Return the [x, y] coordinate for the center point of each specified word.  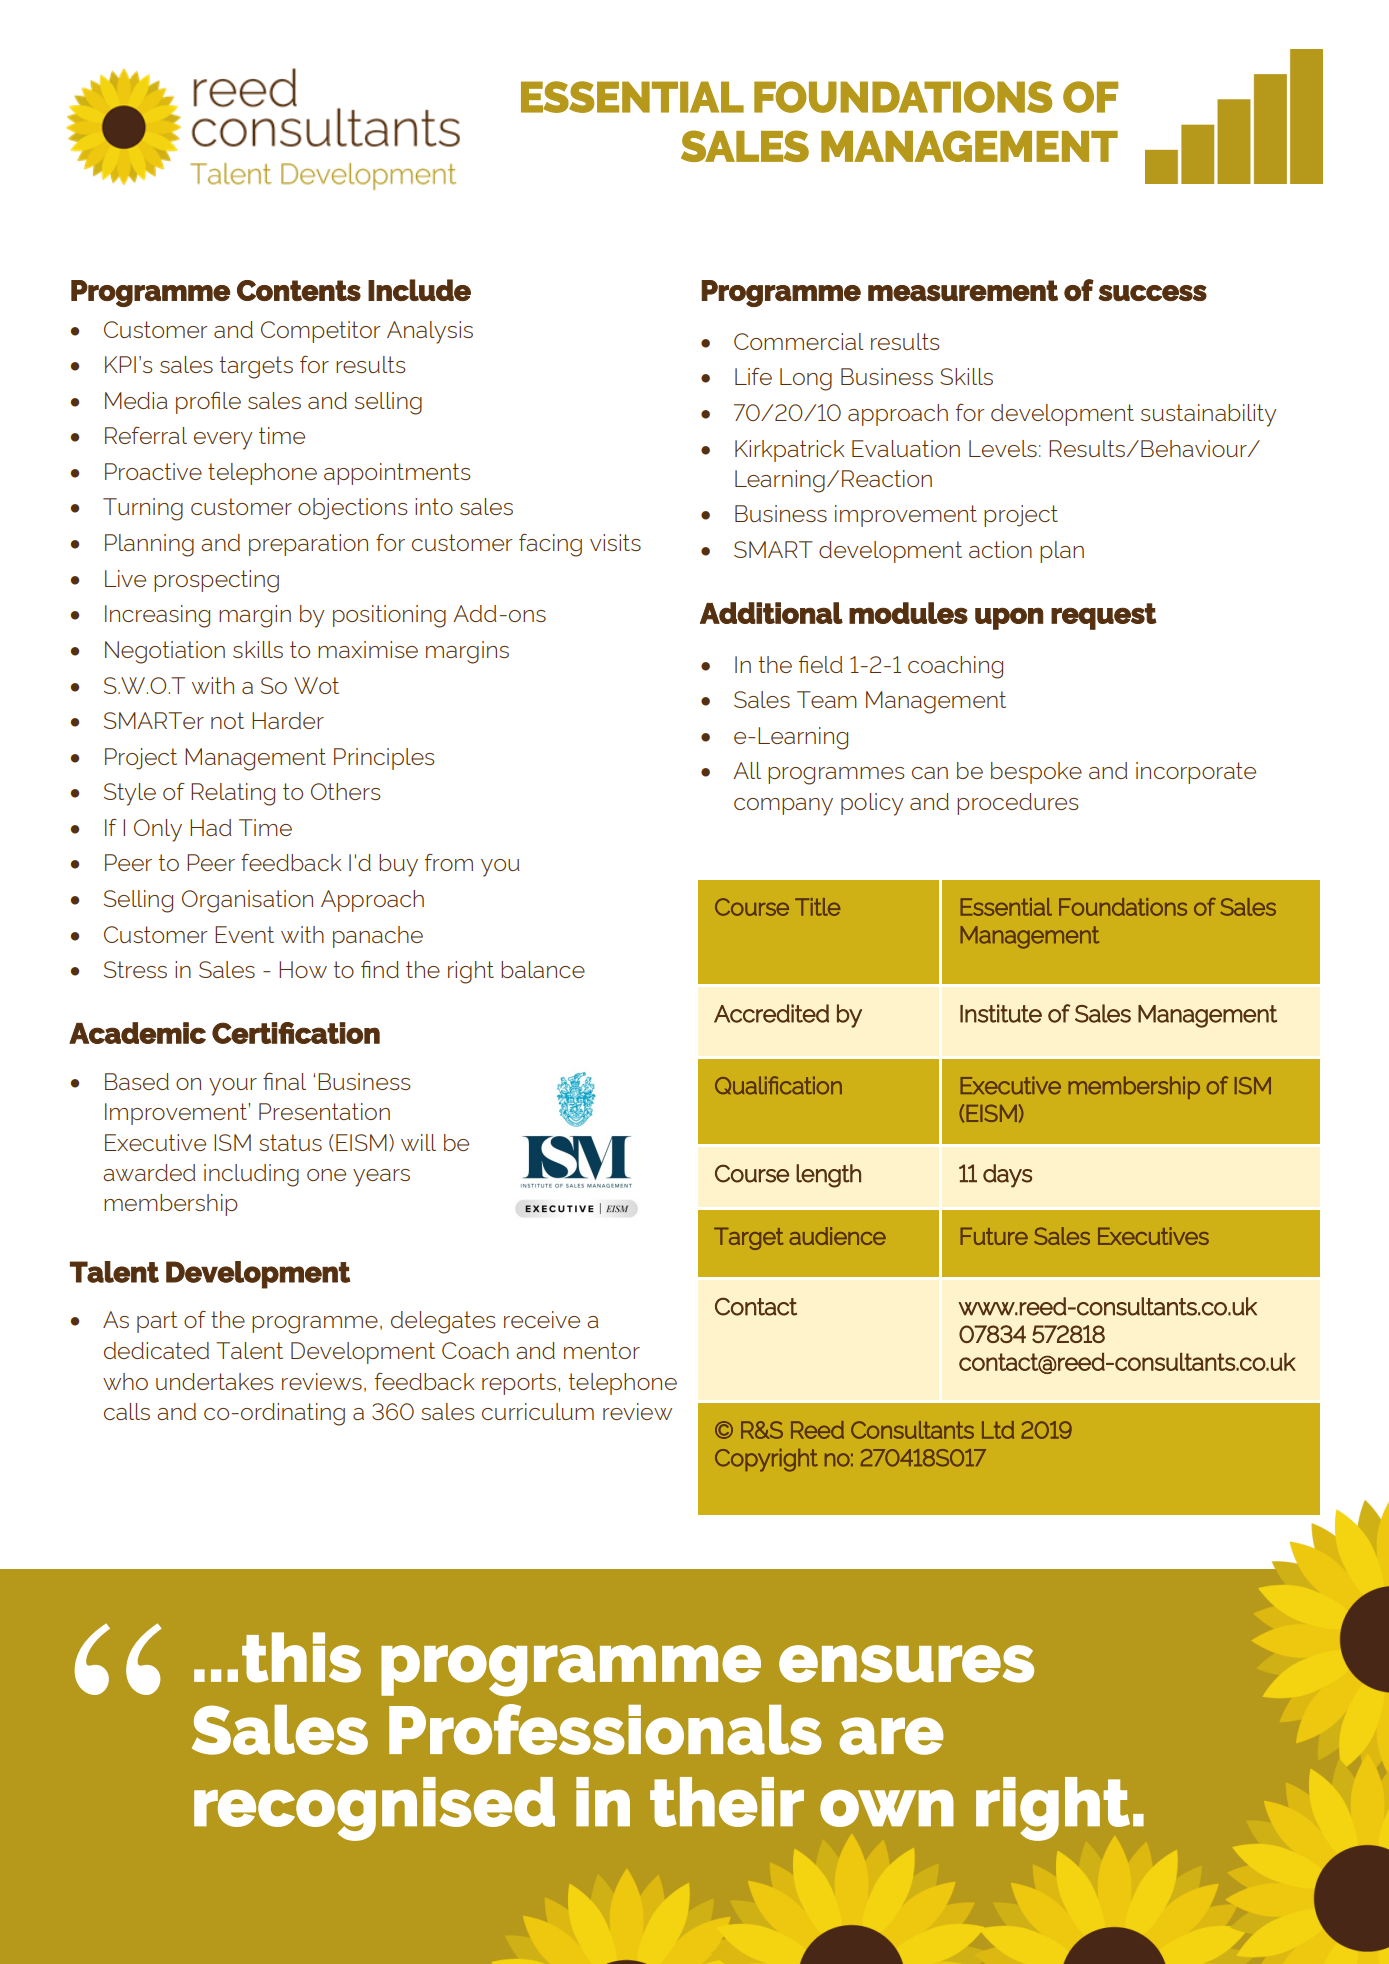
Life [753, 376]
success [1152, 293]
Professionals [605, 1729]
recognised [374, 1809]
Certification [296, 1033]
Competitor [321, 332]
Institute [1001, 1013]
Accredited [771, 1013]
